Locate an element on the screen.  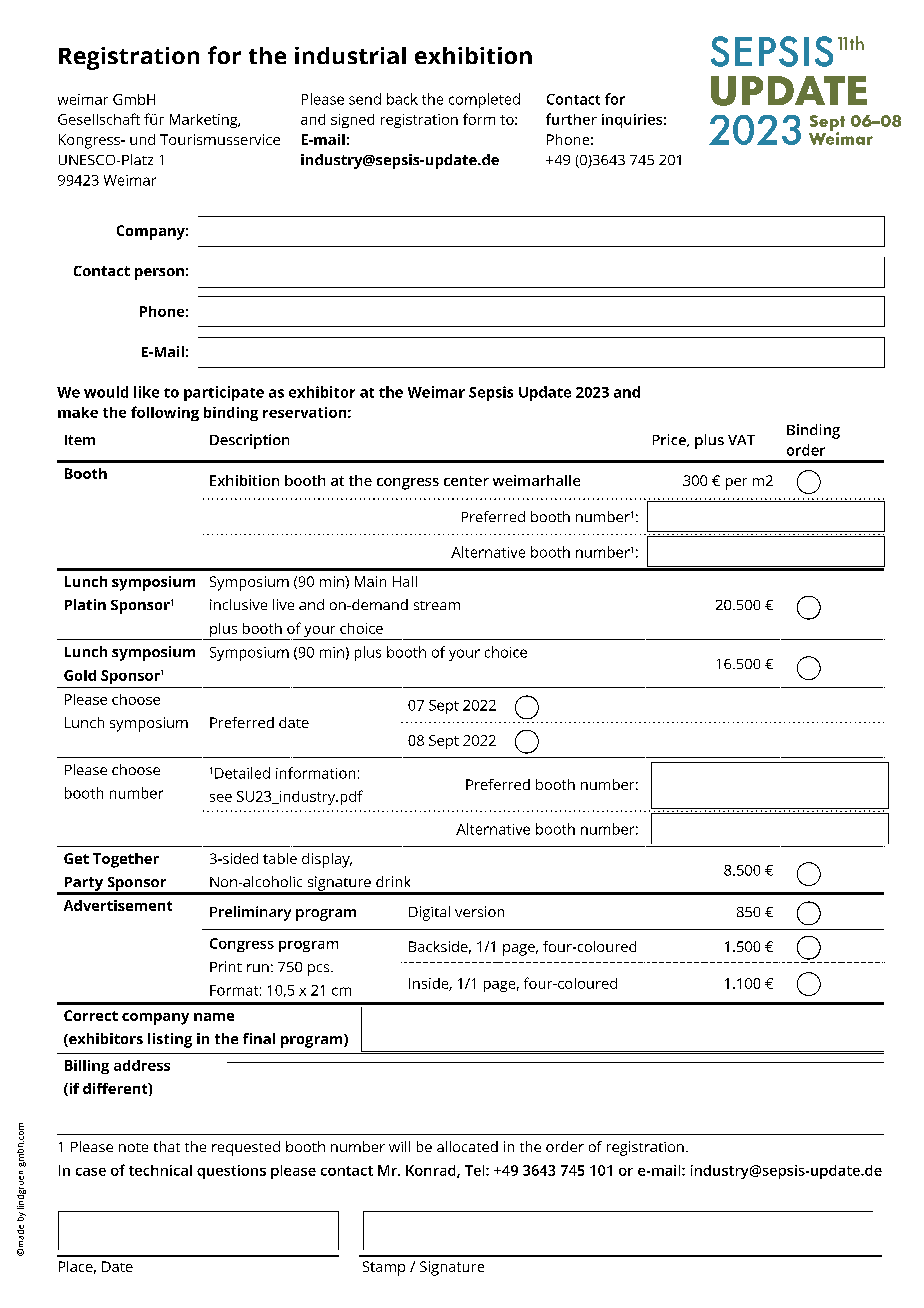
further is located at coordinates (571, 119).
